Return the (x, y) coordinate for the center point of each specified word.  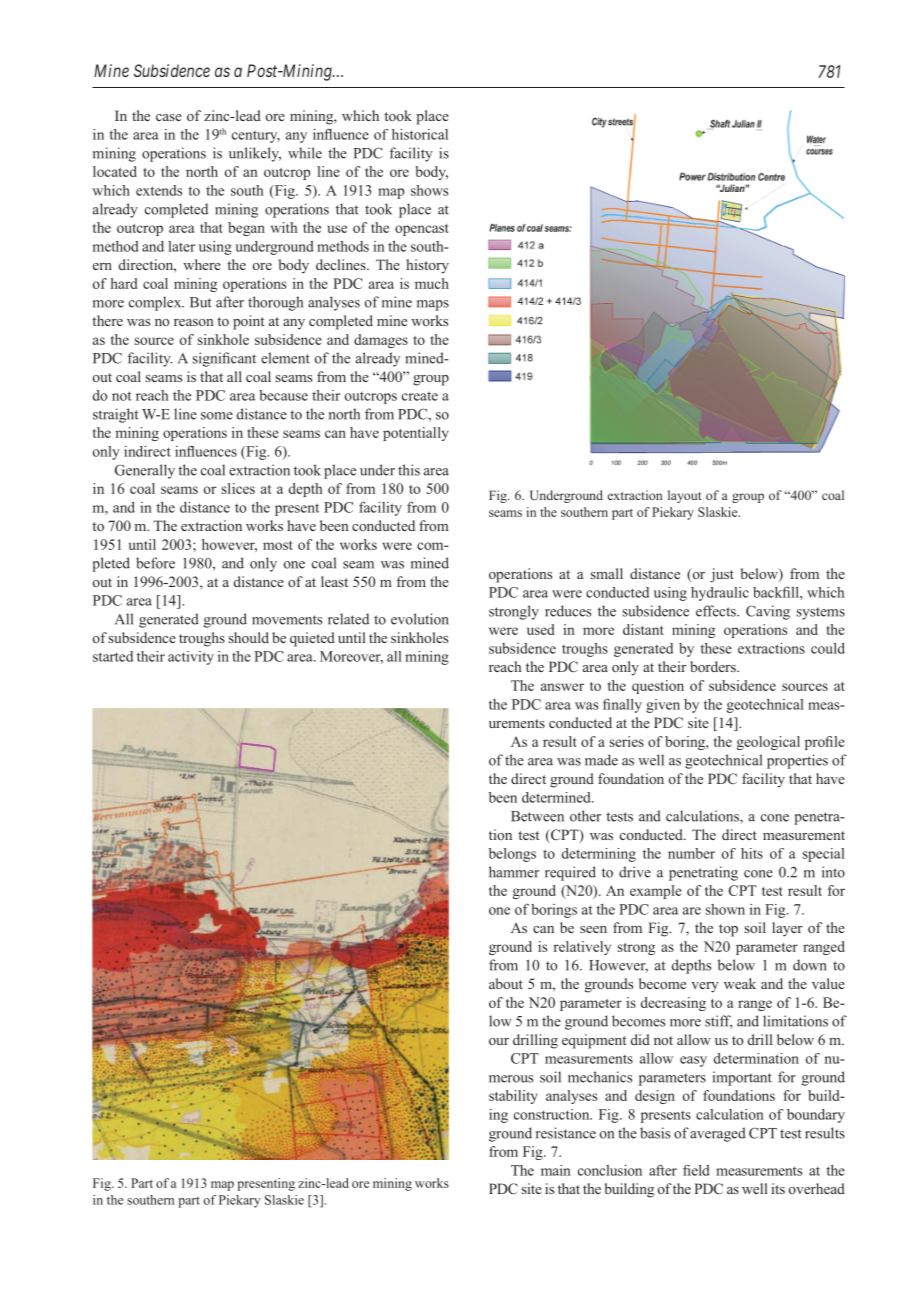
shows (429, 190)
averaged (718, 1134)
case (169, 117)
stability (513, 1097)
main (555, 1170)
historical (420, 134)
